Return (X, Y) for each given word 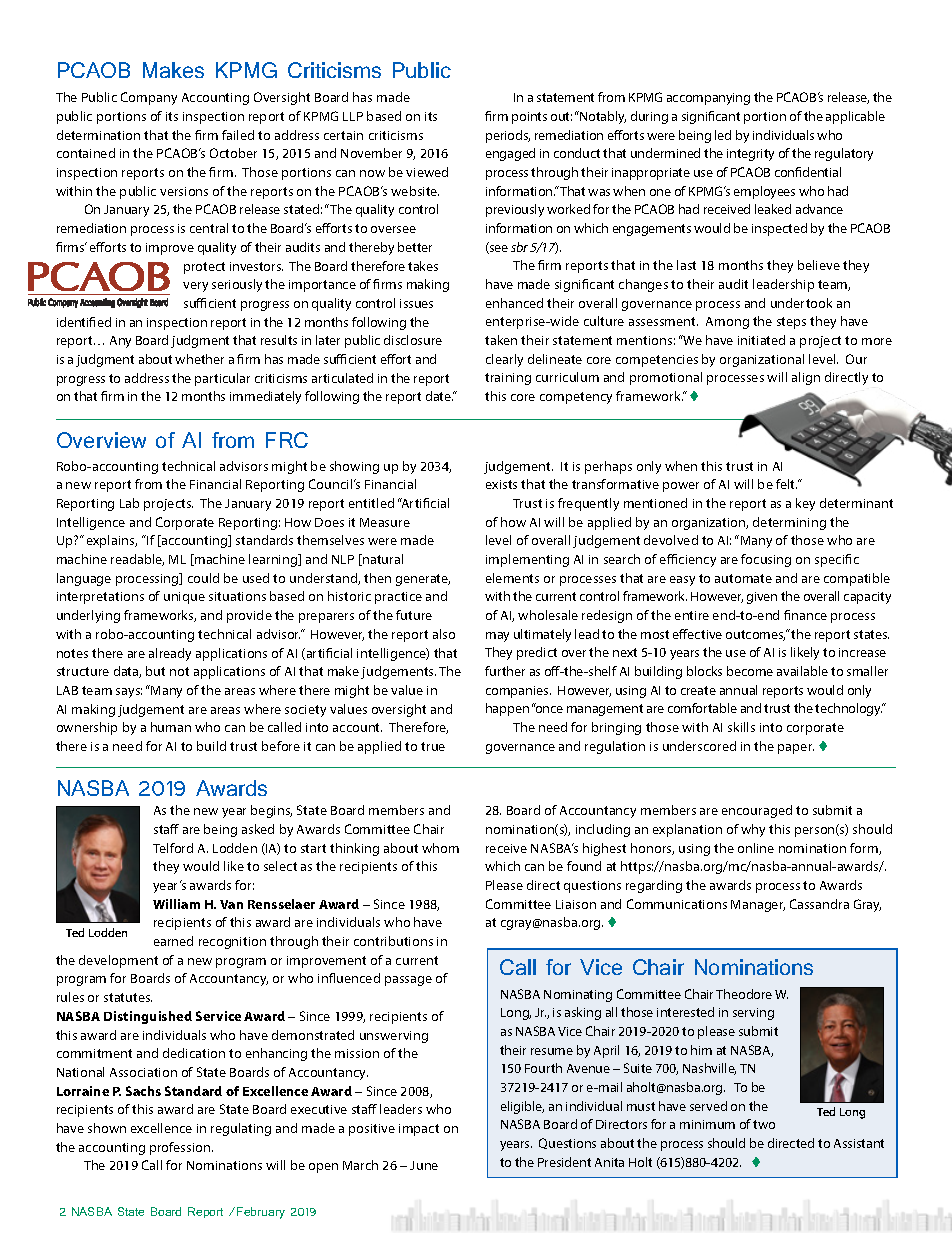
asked (258, 829)
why (753, 830)
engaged (510, 154)
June (424, 1165)
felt (786, 484)
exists (501, 484)
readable (137, 560)
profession (181, 1148)
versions (184, 191)
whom (440, 848)
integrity (750, 155)
